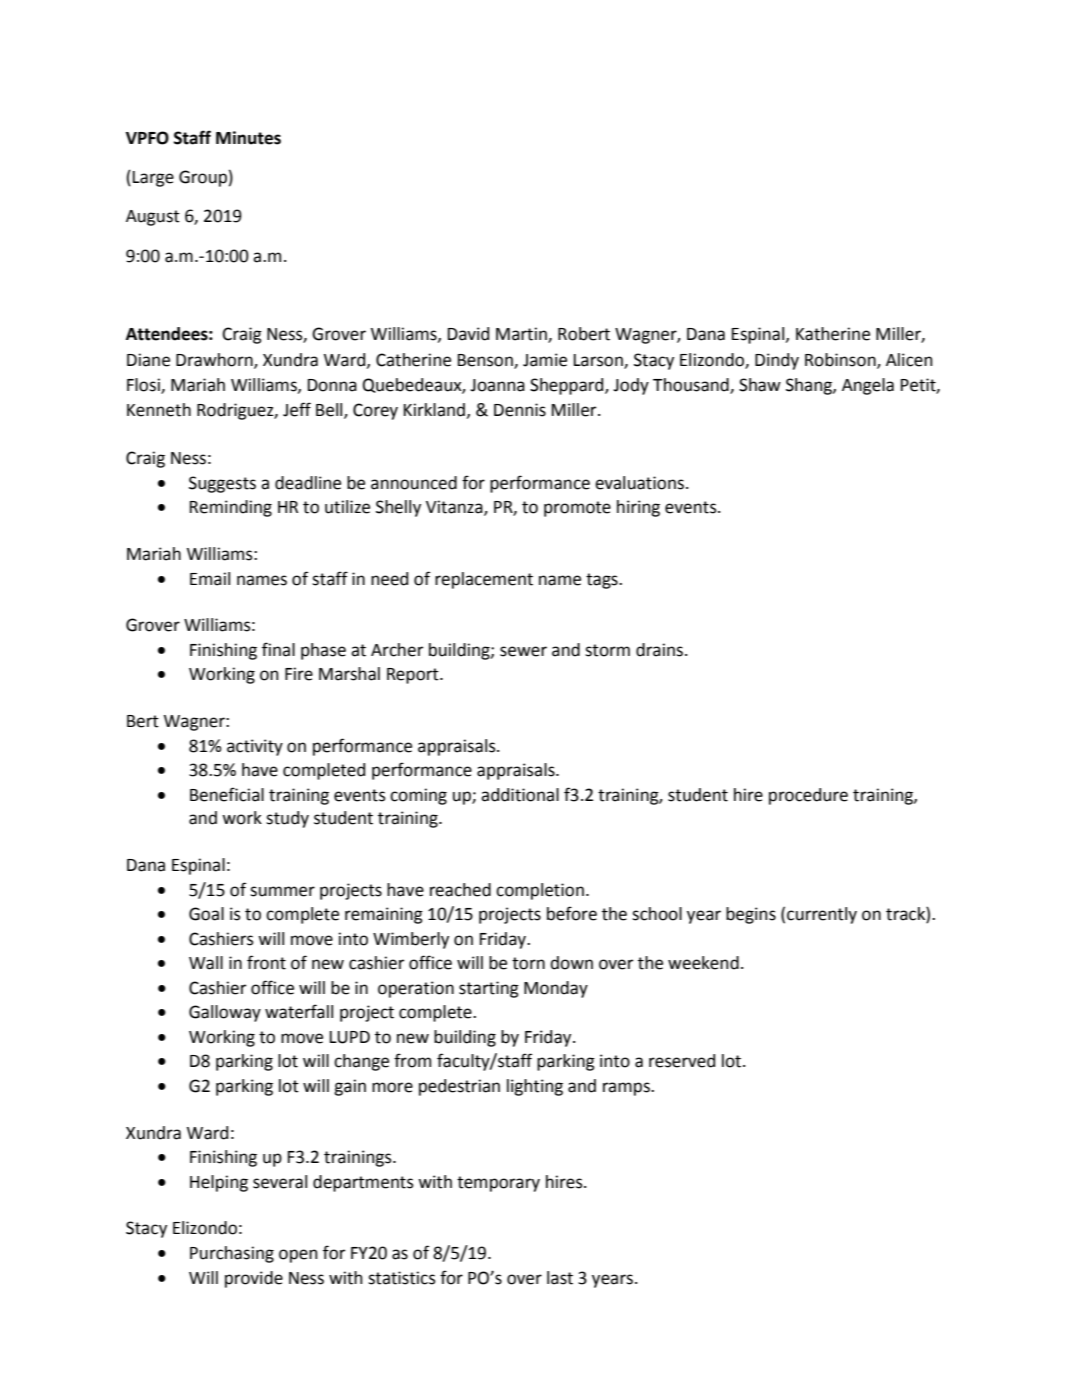 Image resolution: width=1069 pixels, height=1384 pixels. What do you see at coordinates (232, 1254) in the screenshot?
I see `Purchasing` at bounding box center [232, 1254].
